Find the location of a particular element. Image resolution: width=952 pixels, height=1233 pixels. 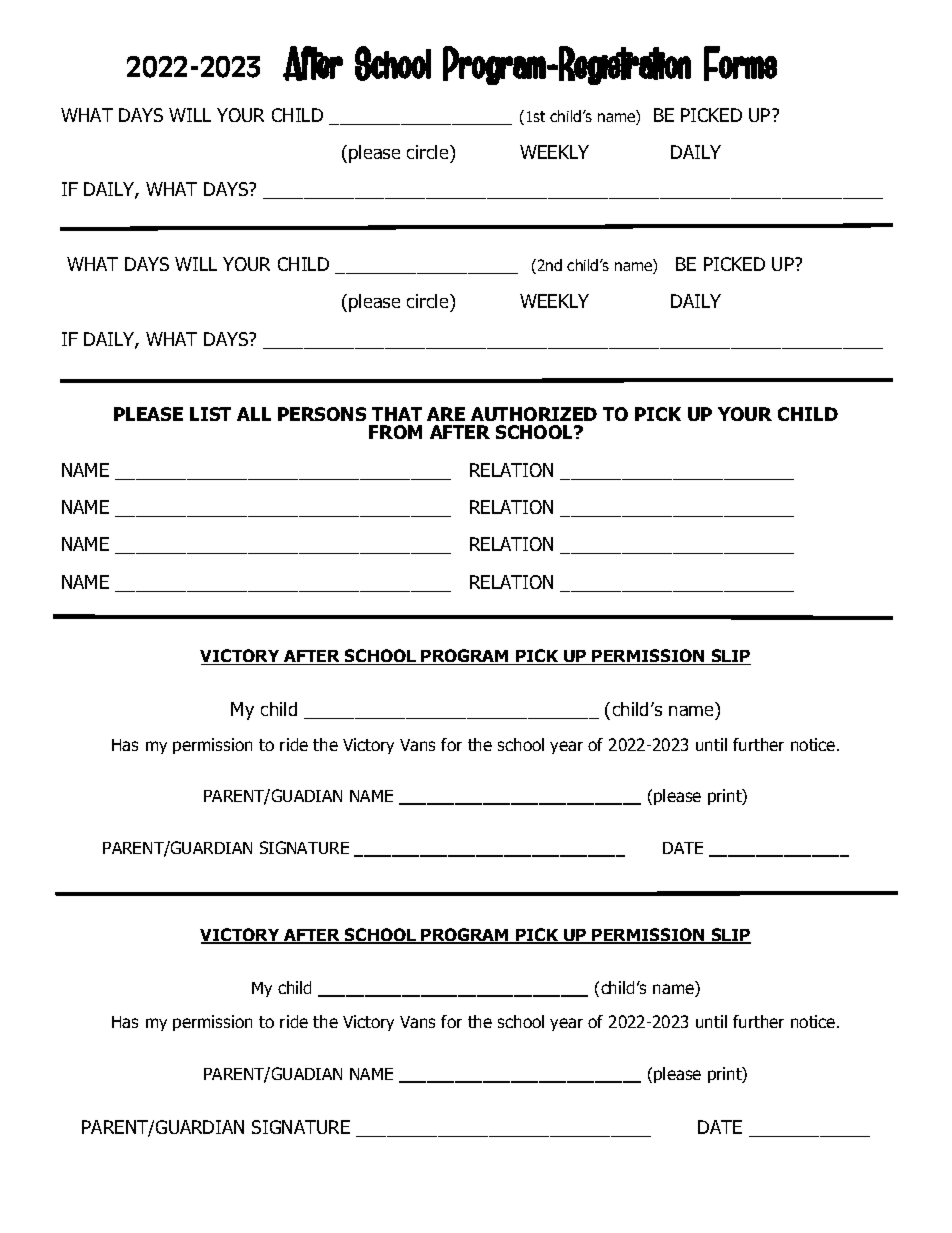

AUTHORIZED is located at coordinates (534, 414).
